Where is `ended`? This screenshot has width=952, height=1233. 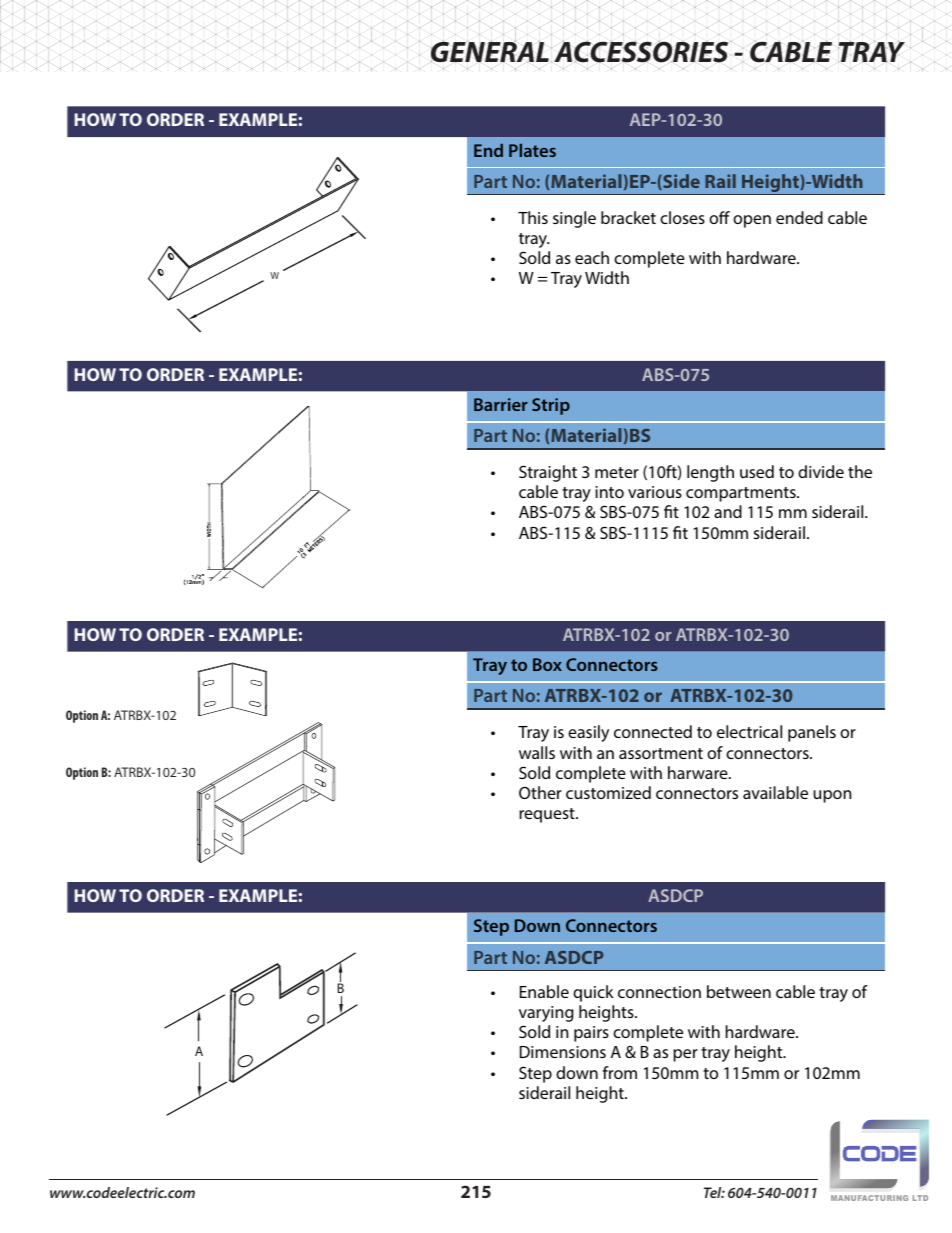
ended is located at coordinates (799, 217).
